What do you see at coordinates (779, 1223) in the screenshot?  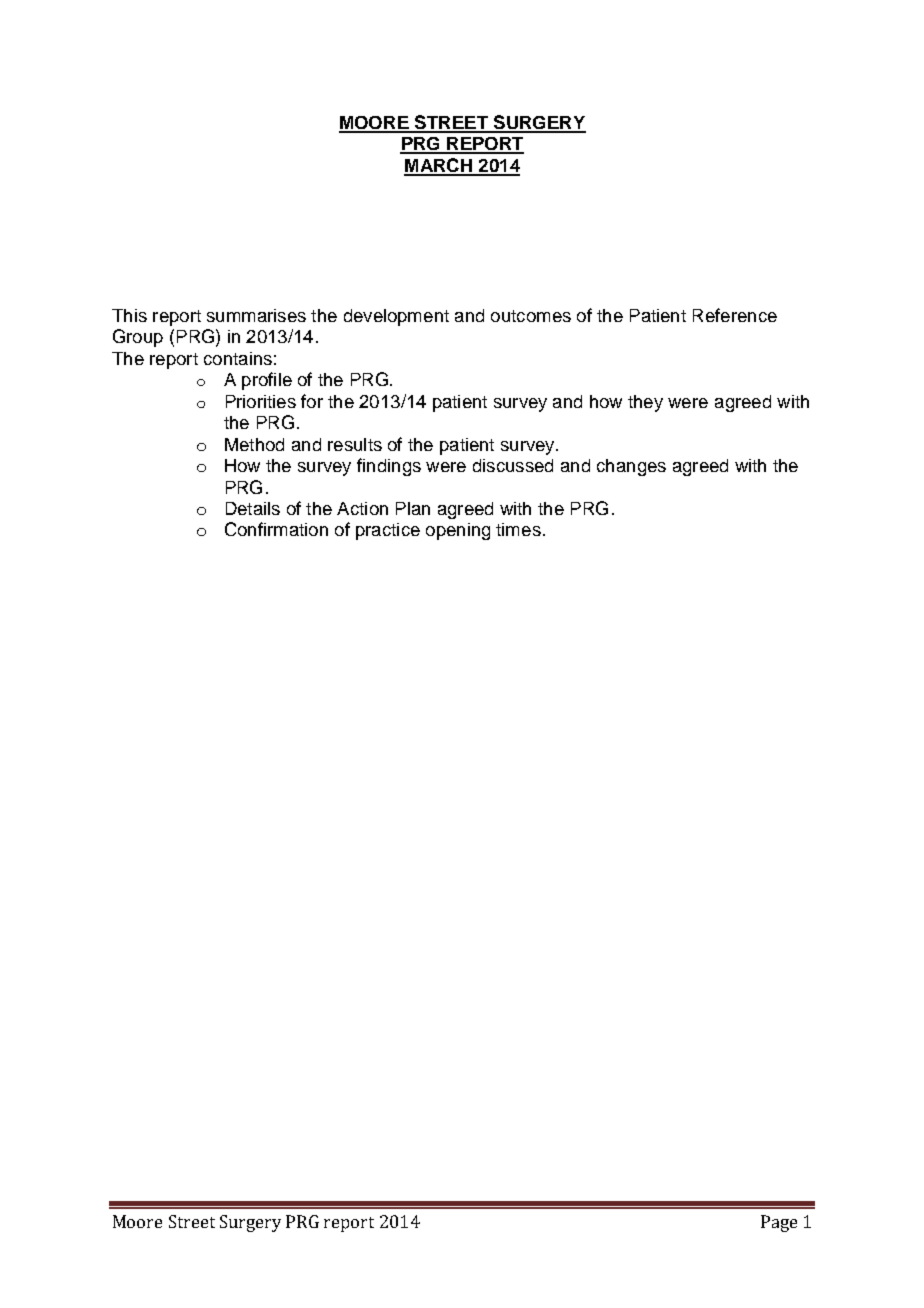 I see `Page` at bounding box center [779, 1223].
